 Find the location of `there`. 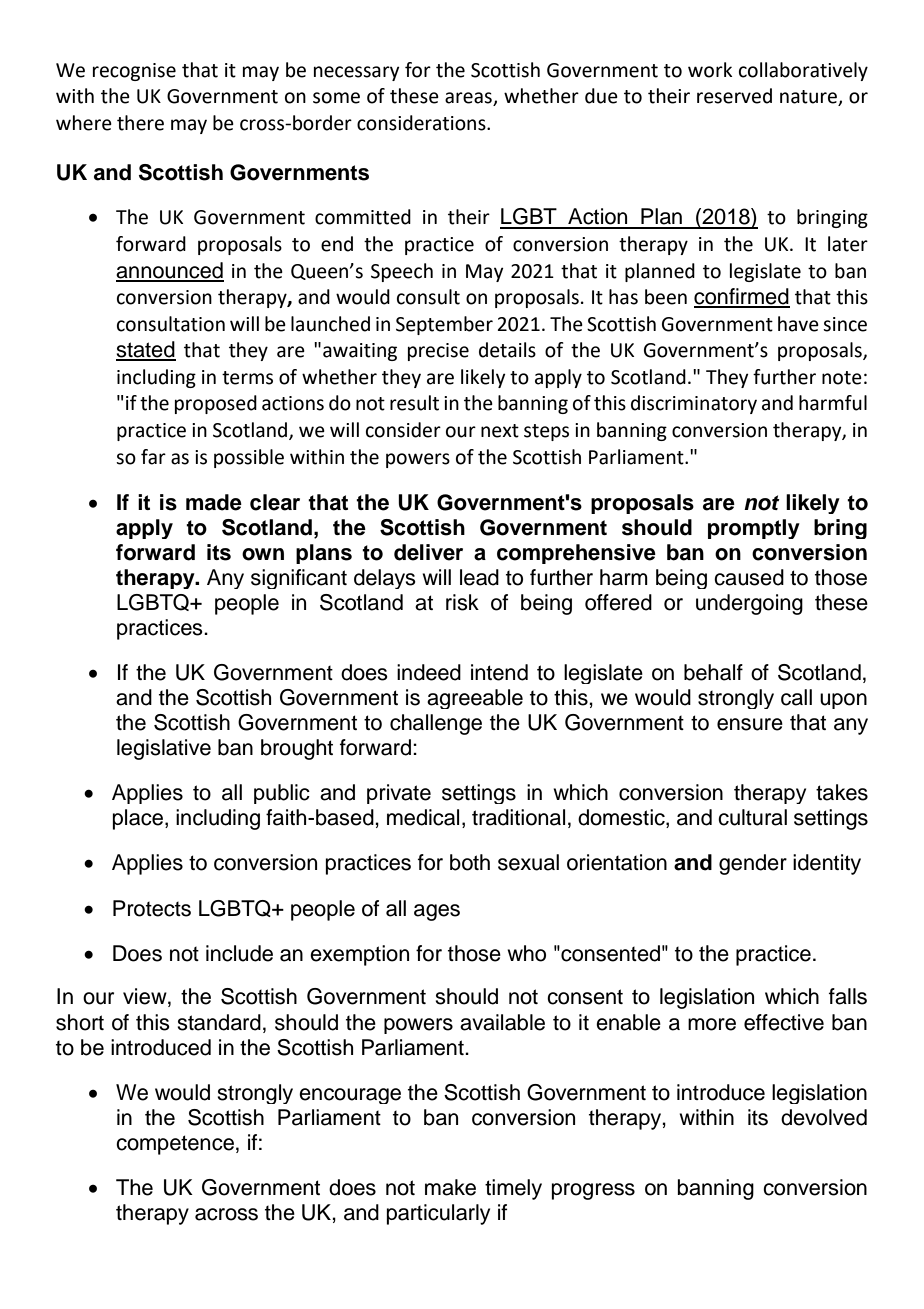

there is located at coordinates (140, 123).
